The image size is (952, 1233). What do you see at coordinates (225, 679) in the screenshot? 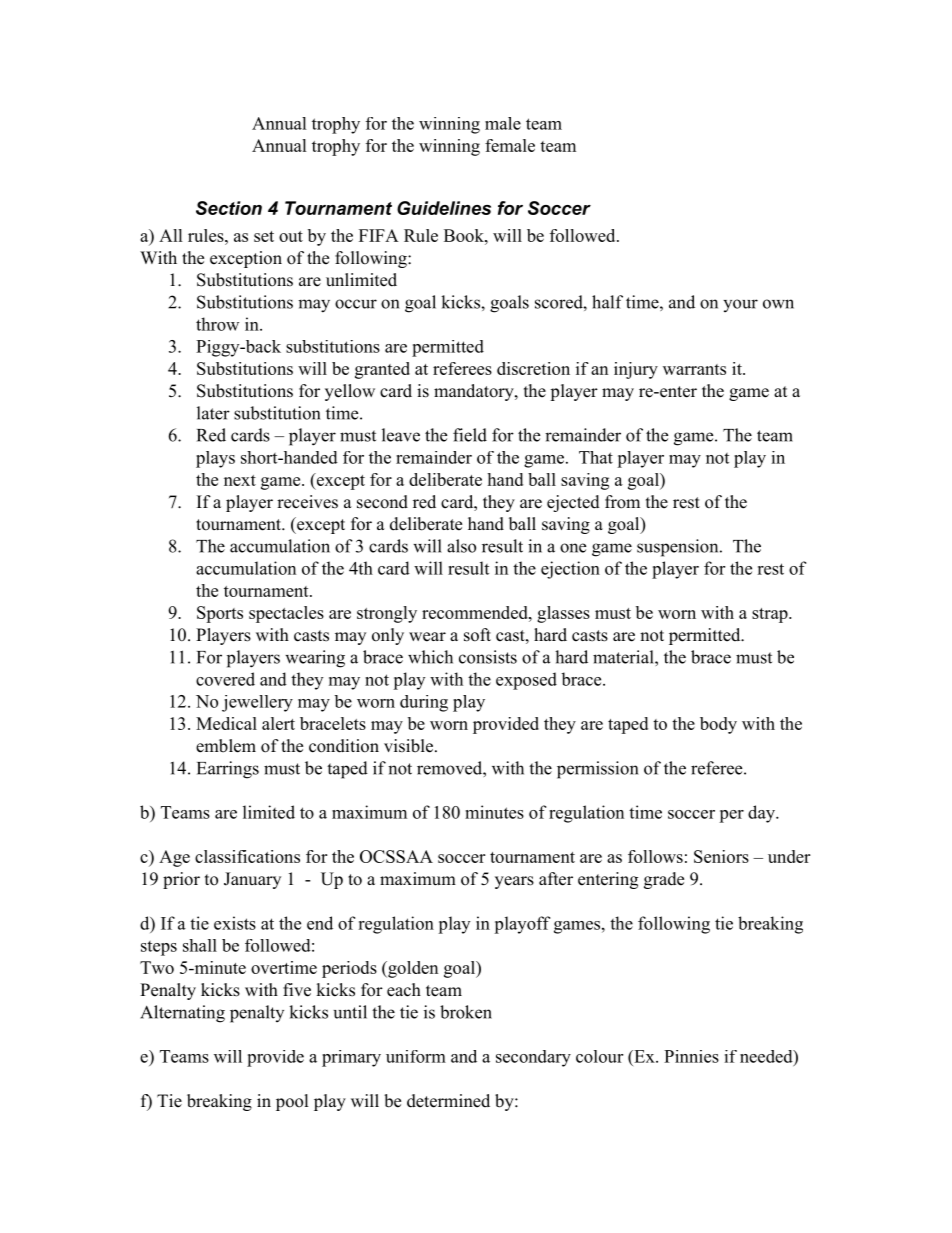
I see `covered` at bounding box center [225, 679].
